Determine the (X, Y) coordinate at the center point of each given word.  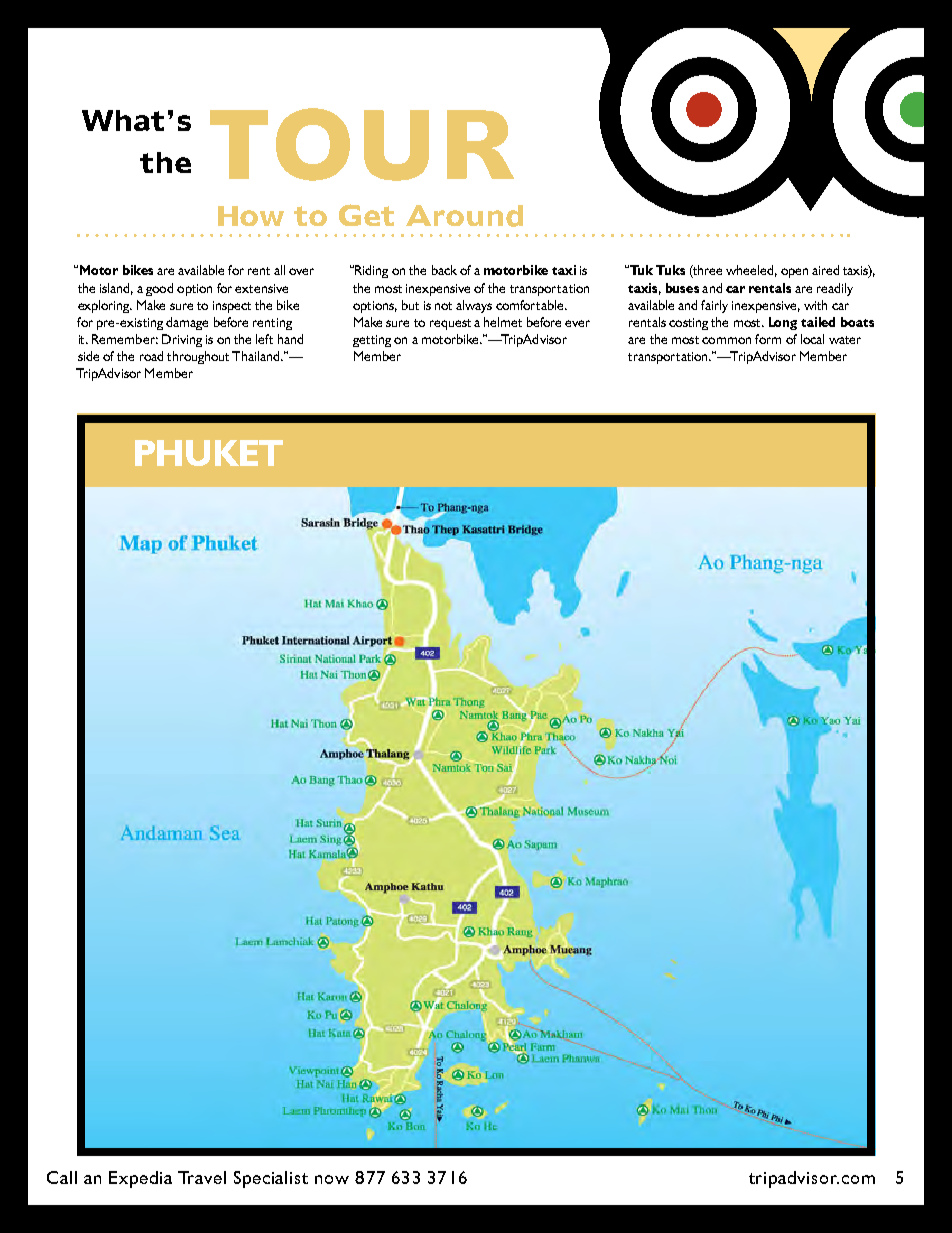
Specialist (271, 1179)
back (444, 270)
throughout (198, 357)
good (159, 289)
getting (372, 341)
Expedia (140, 1179)
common (726, 340)
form (768, 339)
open (794, 273)
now (332, 1179)
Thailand (257, 356)
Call (62, 1177)
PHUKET (209, 453)
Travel (202, 1177)
